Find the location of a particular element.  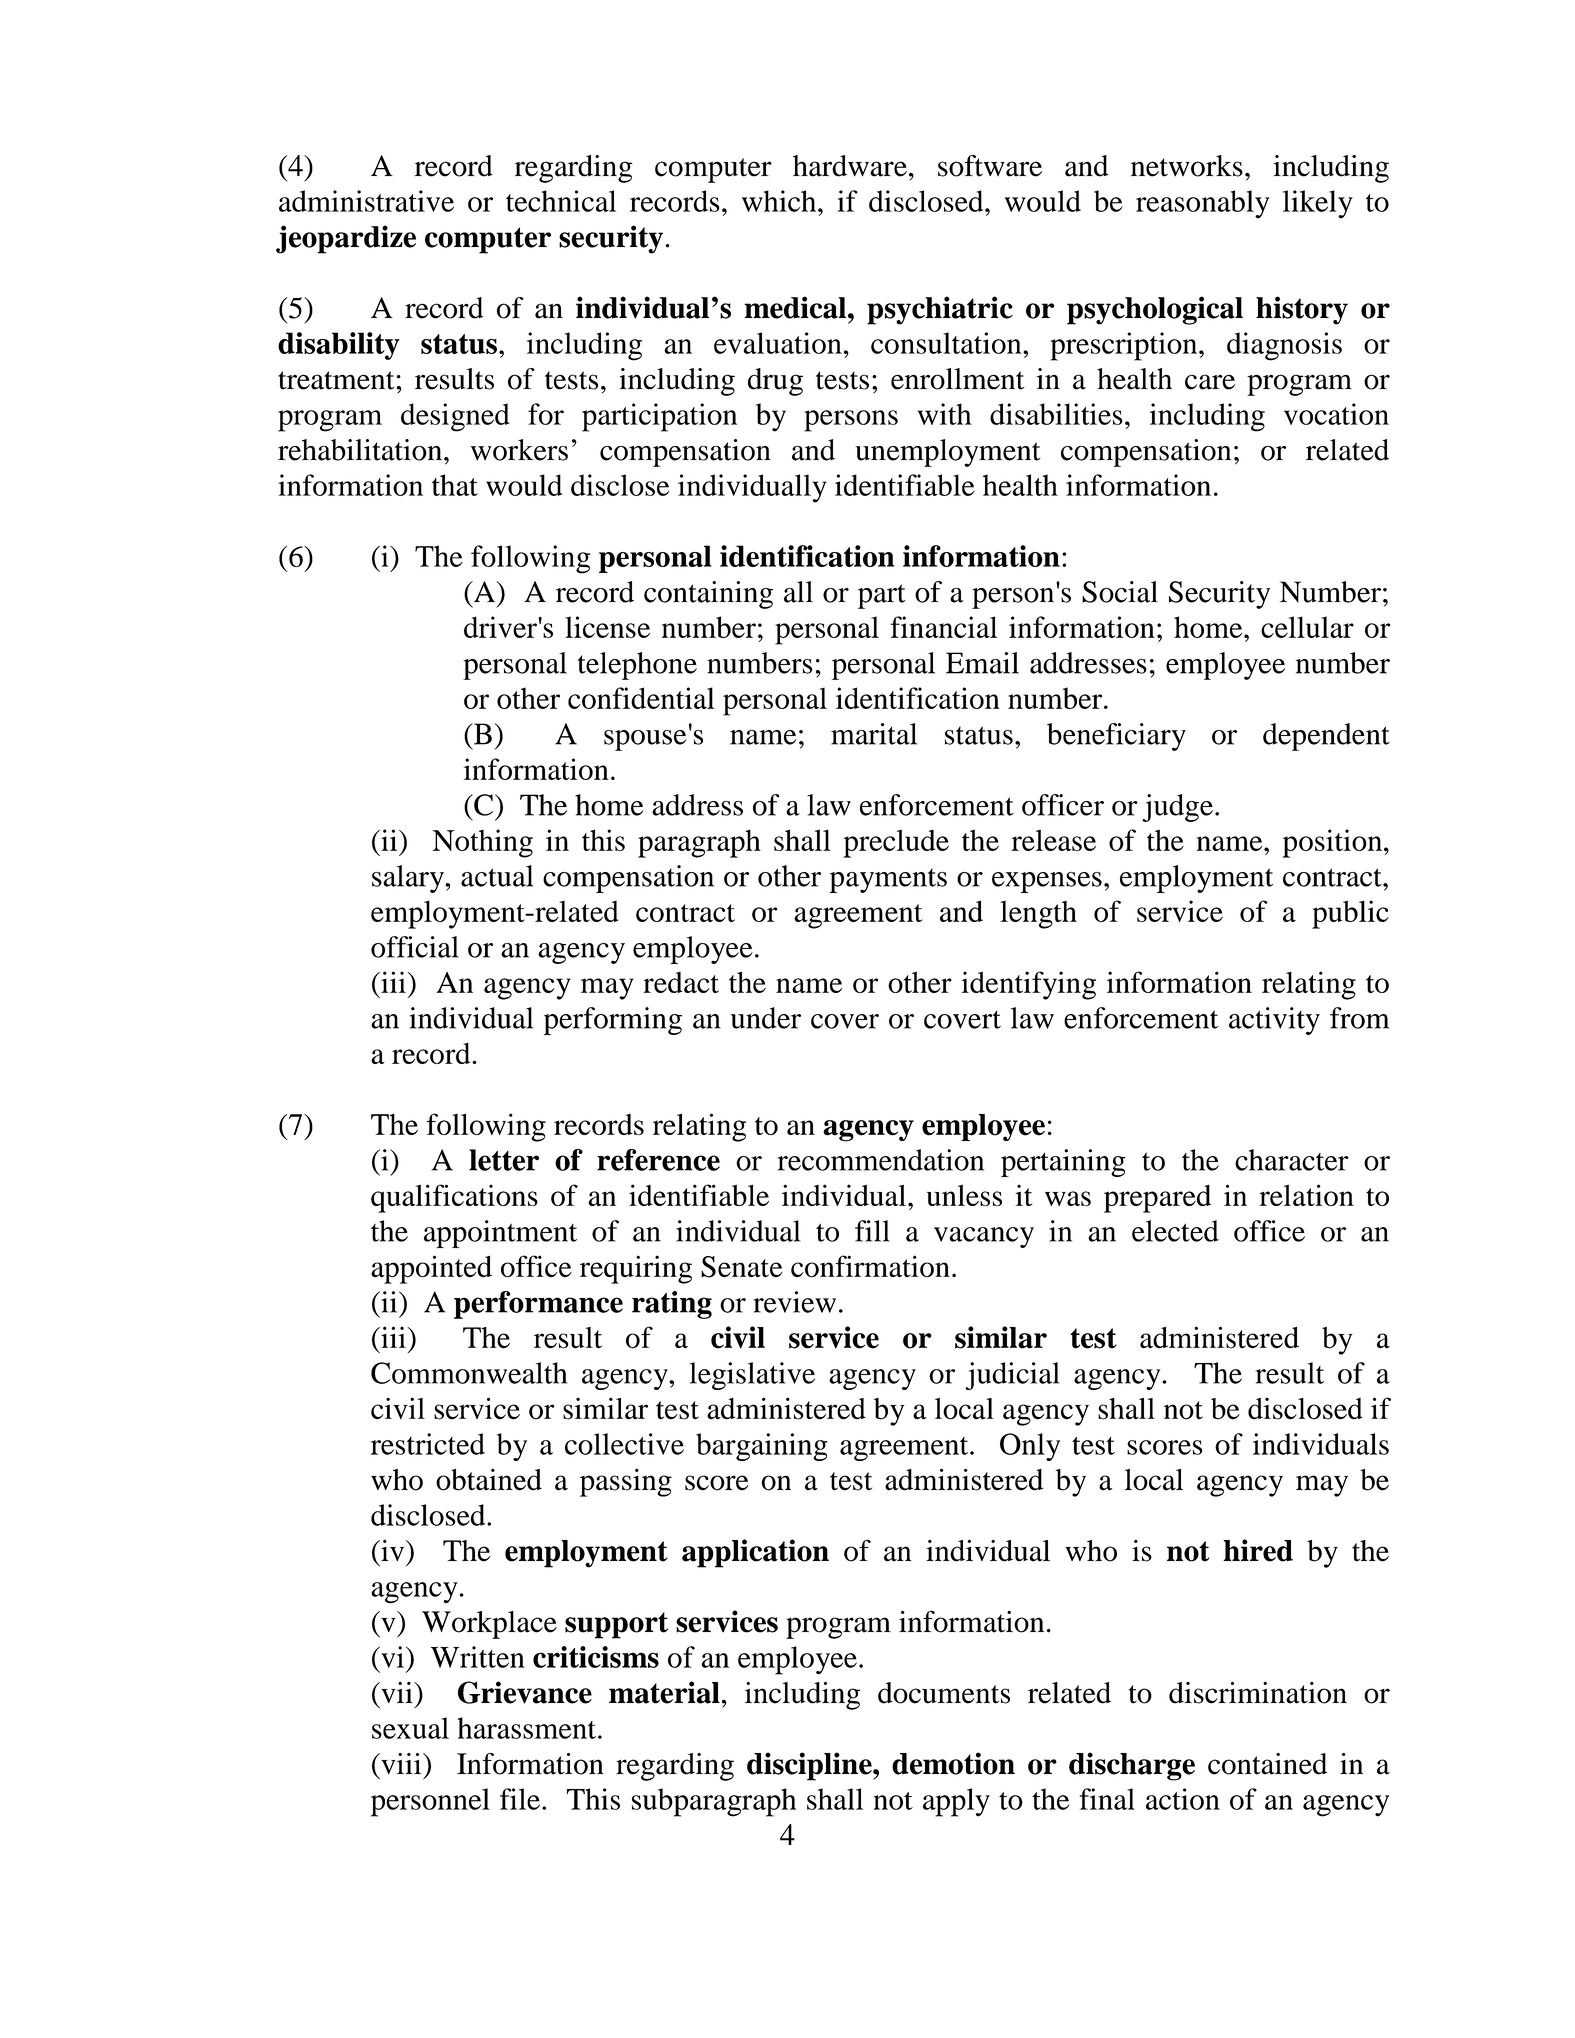

hardware is located at coordinates (850, 166).
